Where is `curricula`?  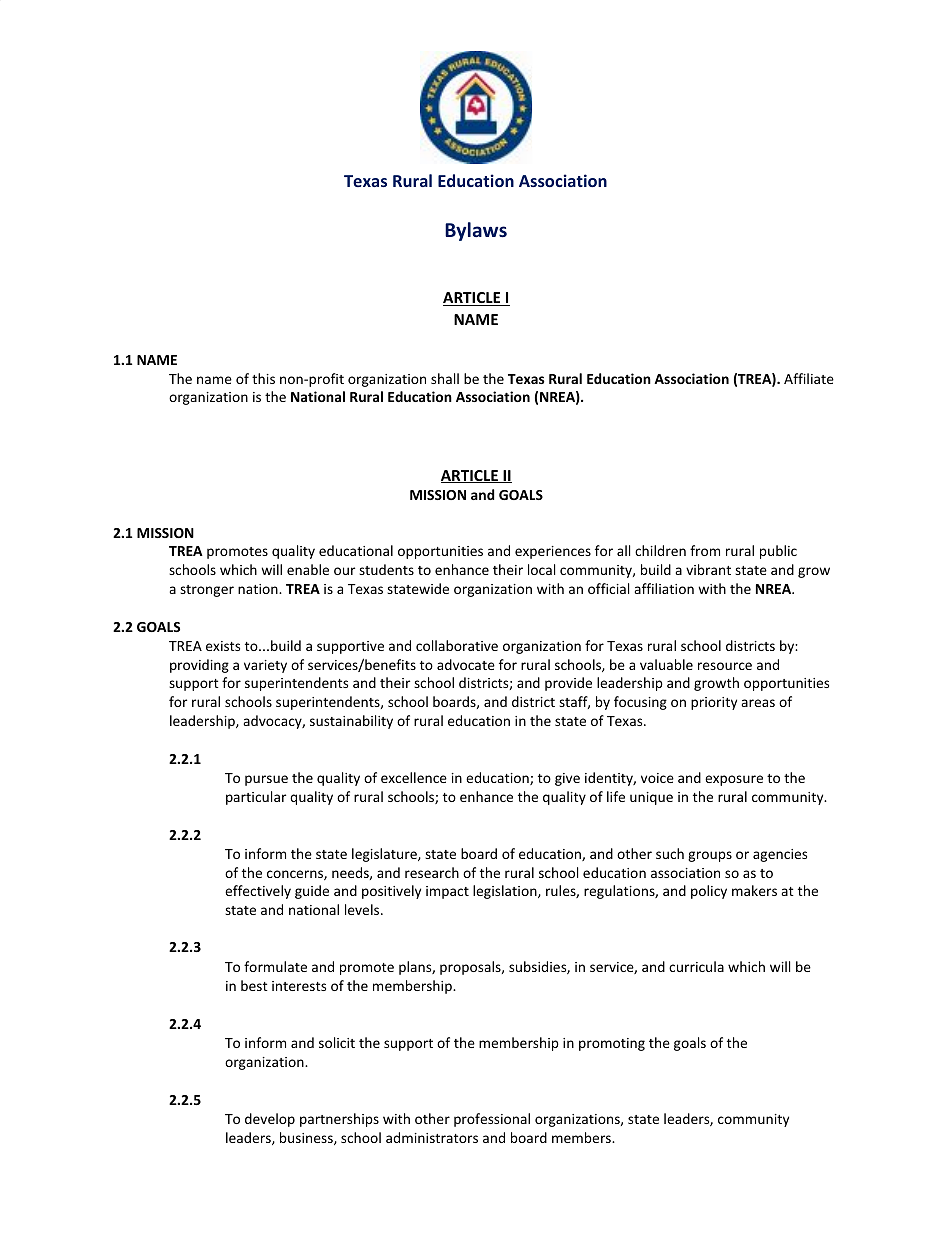
curricula is located at coordinates (696, 966).
